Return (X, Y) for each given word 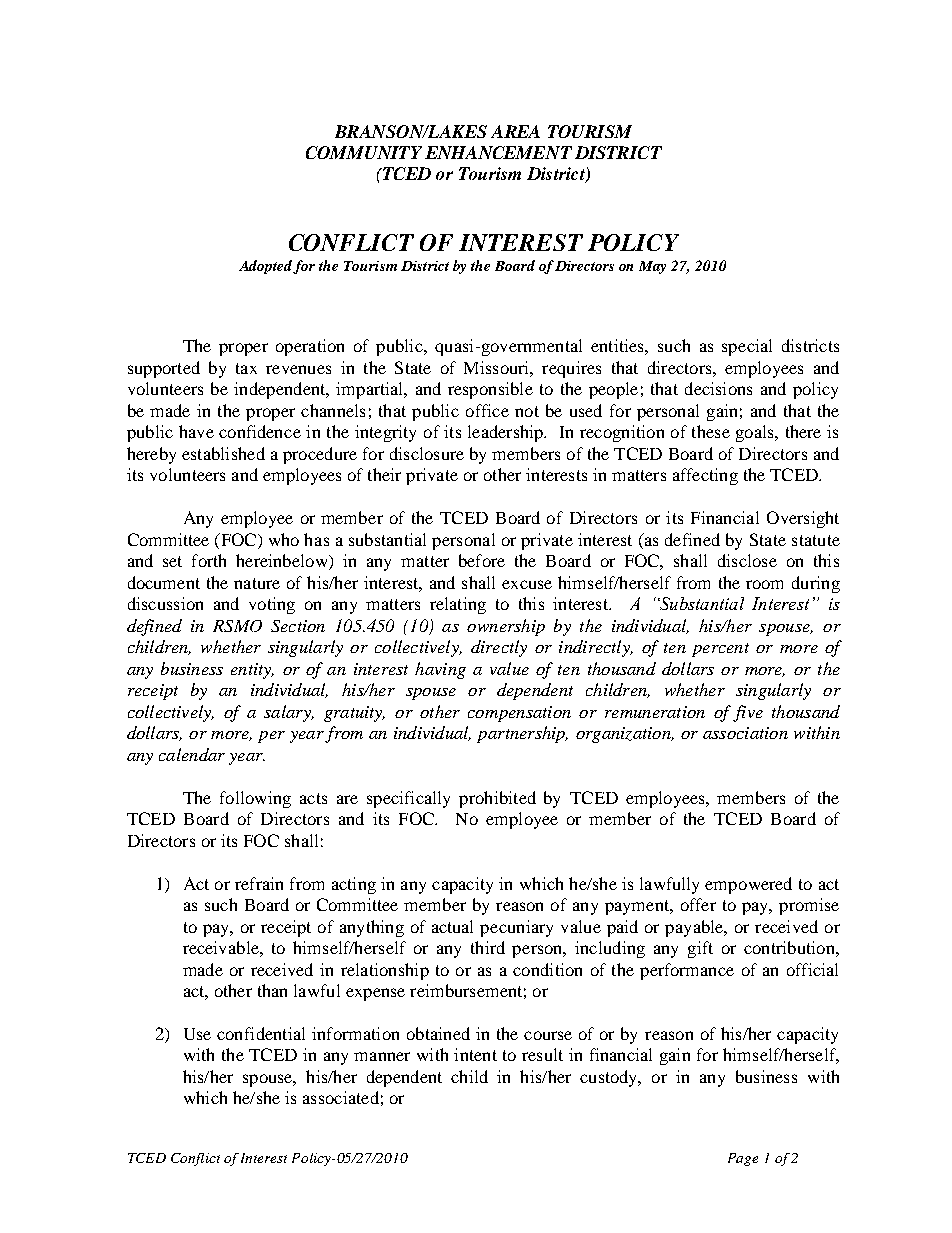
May (652, 267)
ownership (506, 627)
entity (252, 671)
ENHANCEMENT (498, 152)
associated (341, 1097)
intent (475, 1054)
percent (720, 650)
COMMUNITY (364, 152)
